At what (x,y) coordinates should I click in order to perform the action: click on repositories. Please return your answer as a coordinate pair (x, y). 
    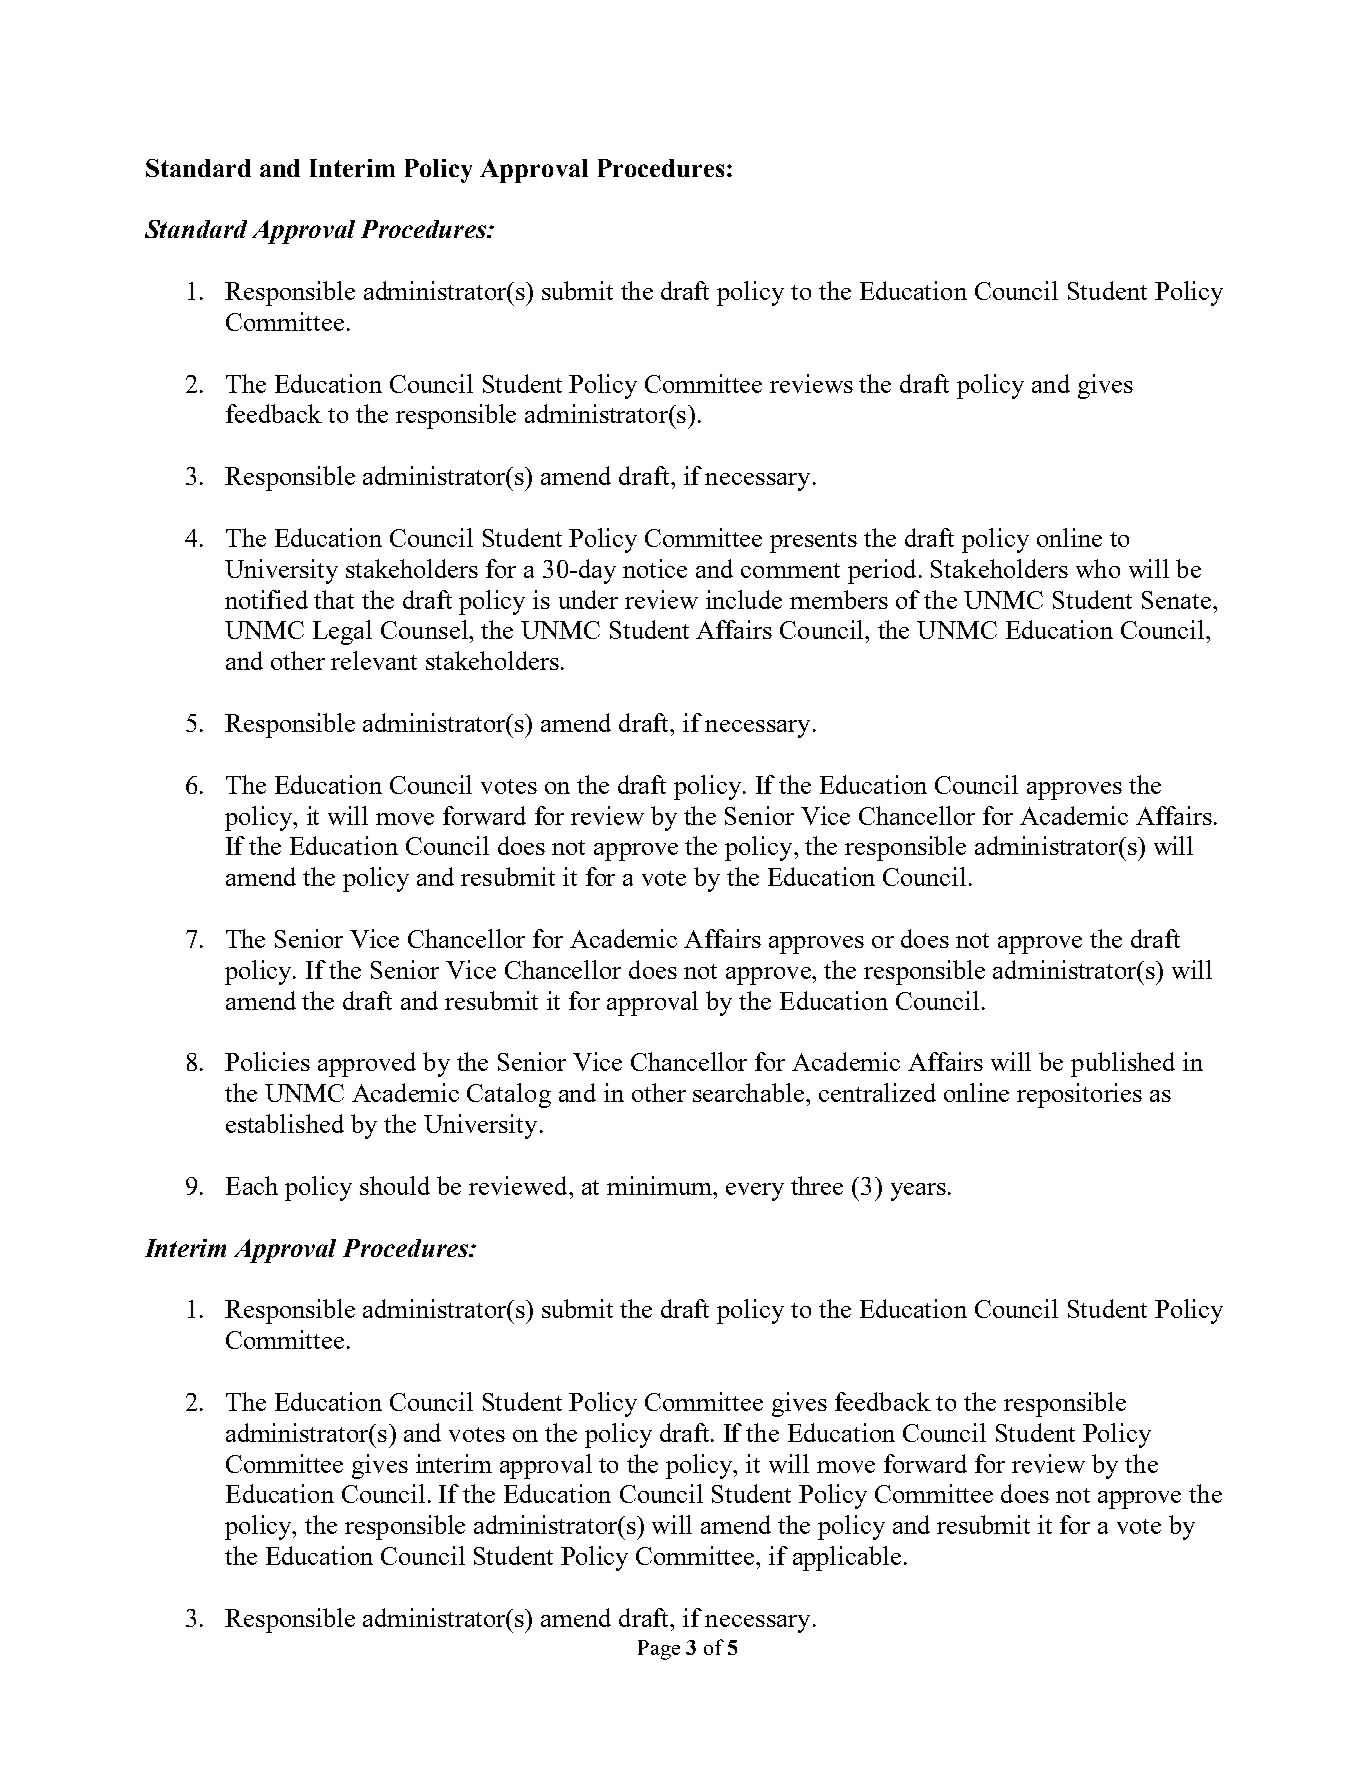
    Looking at the image, I should click on (1079, 1095).
